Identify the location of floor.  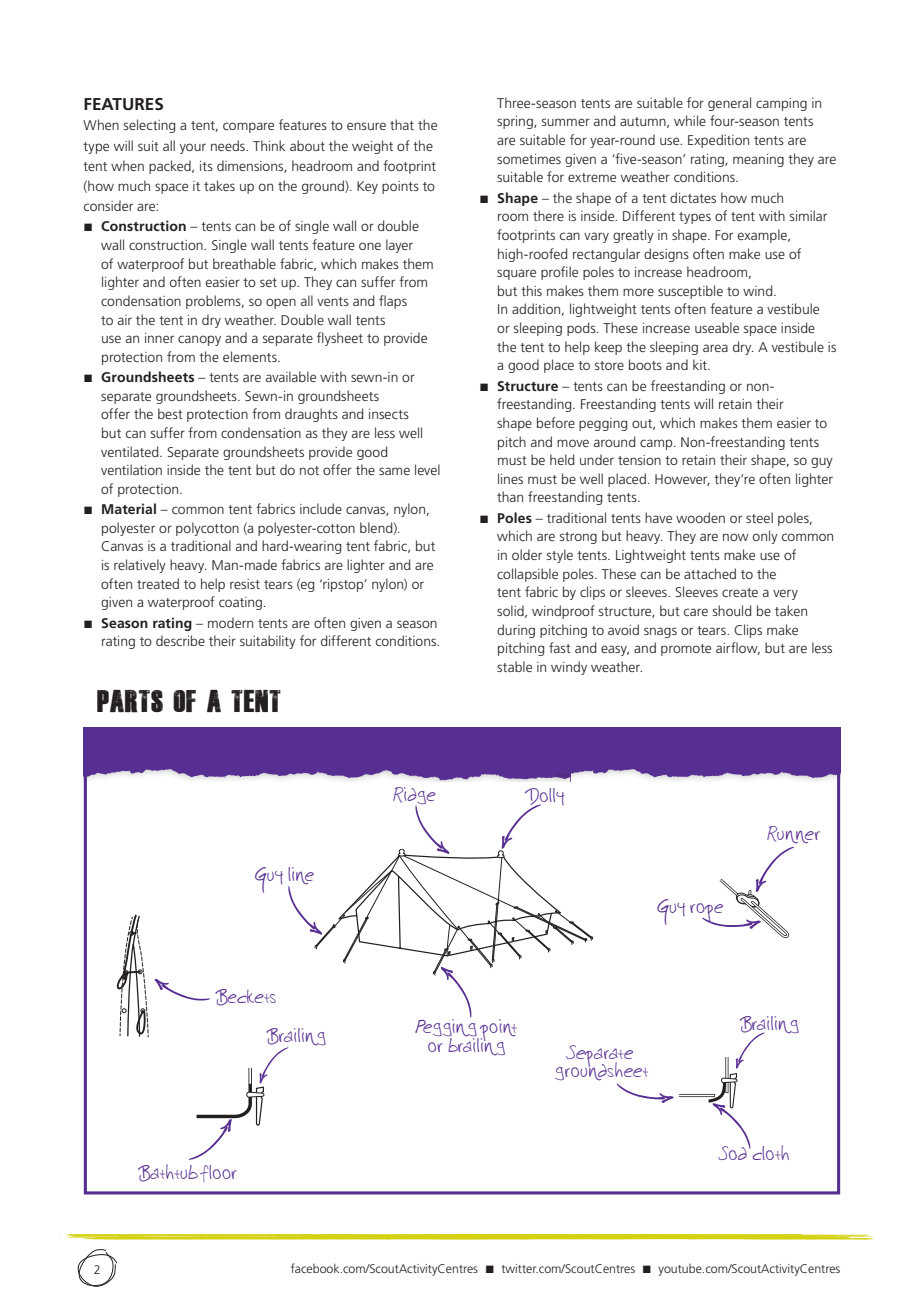
(218, 1173).
